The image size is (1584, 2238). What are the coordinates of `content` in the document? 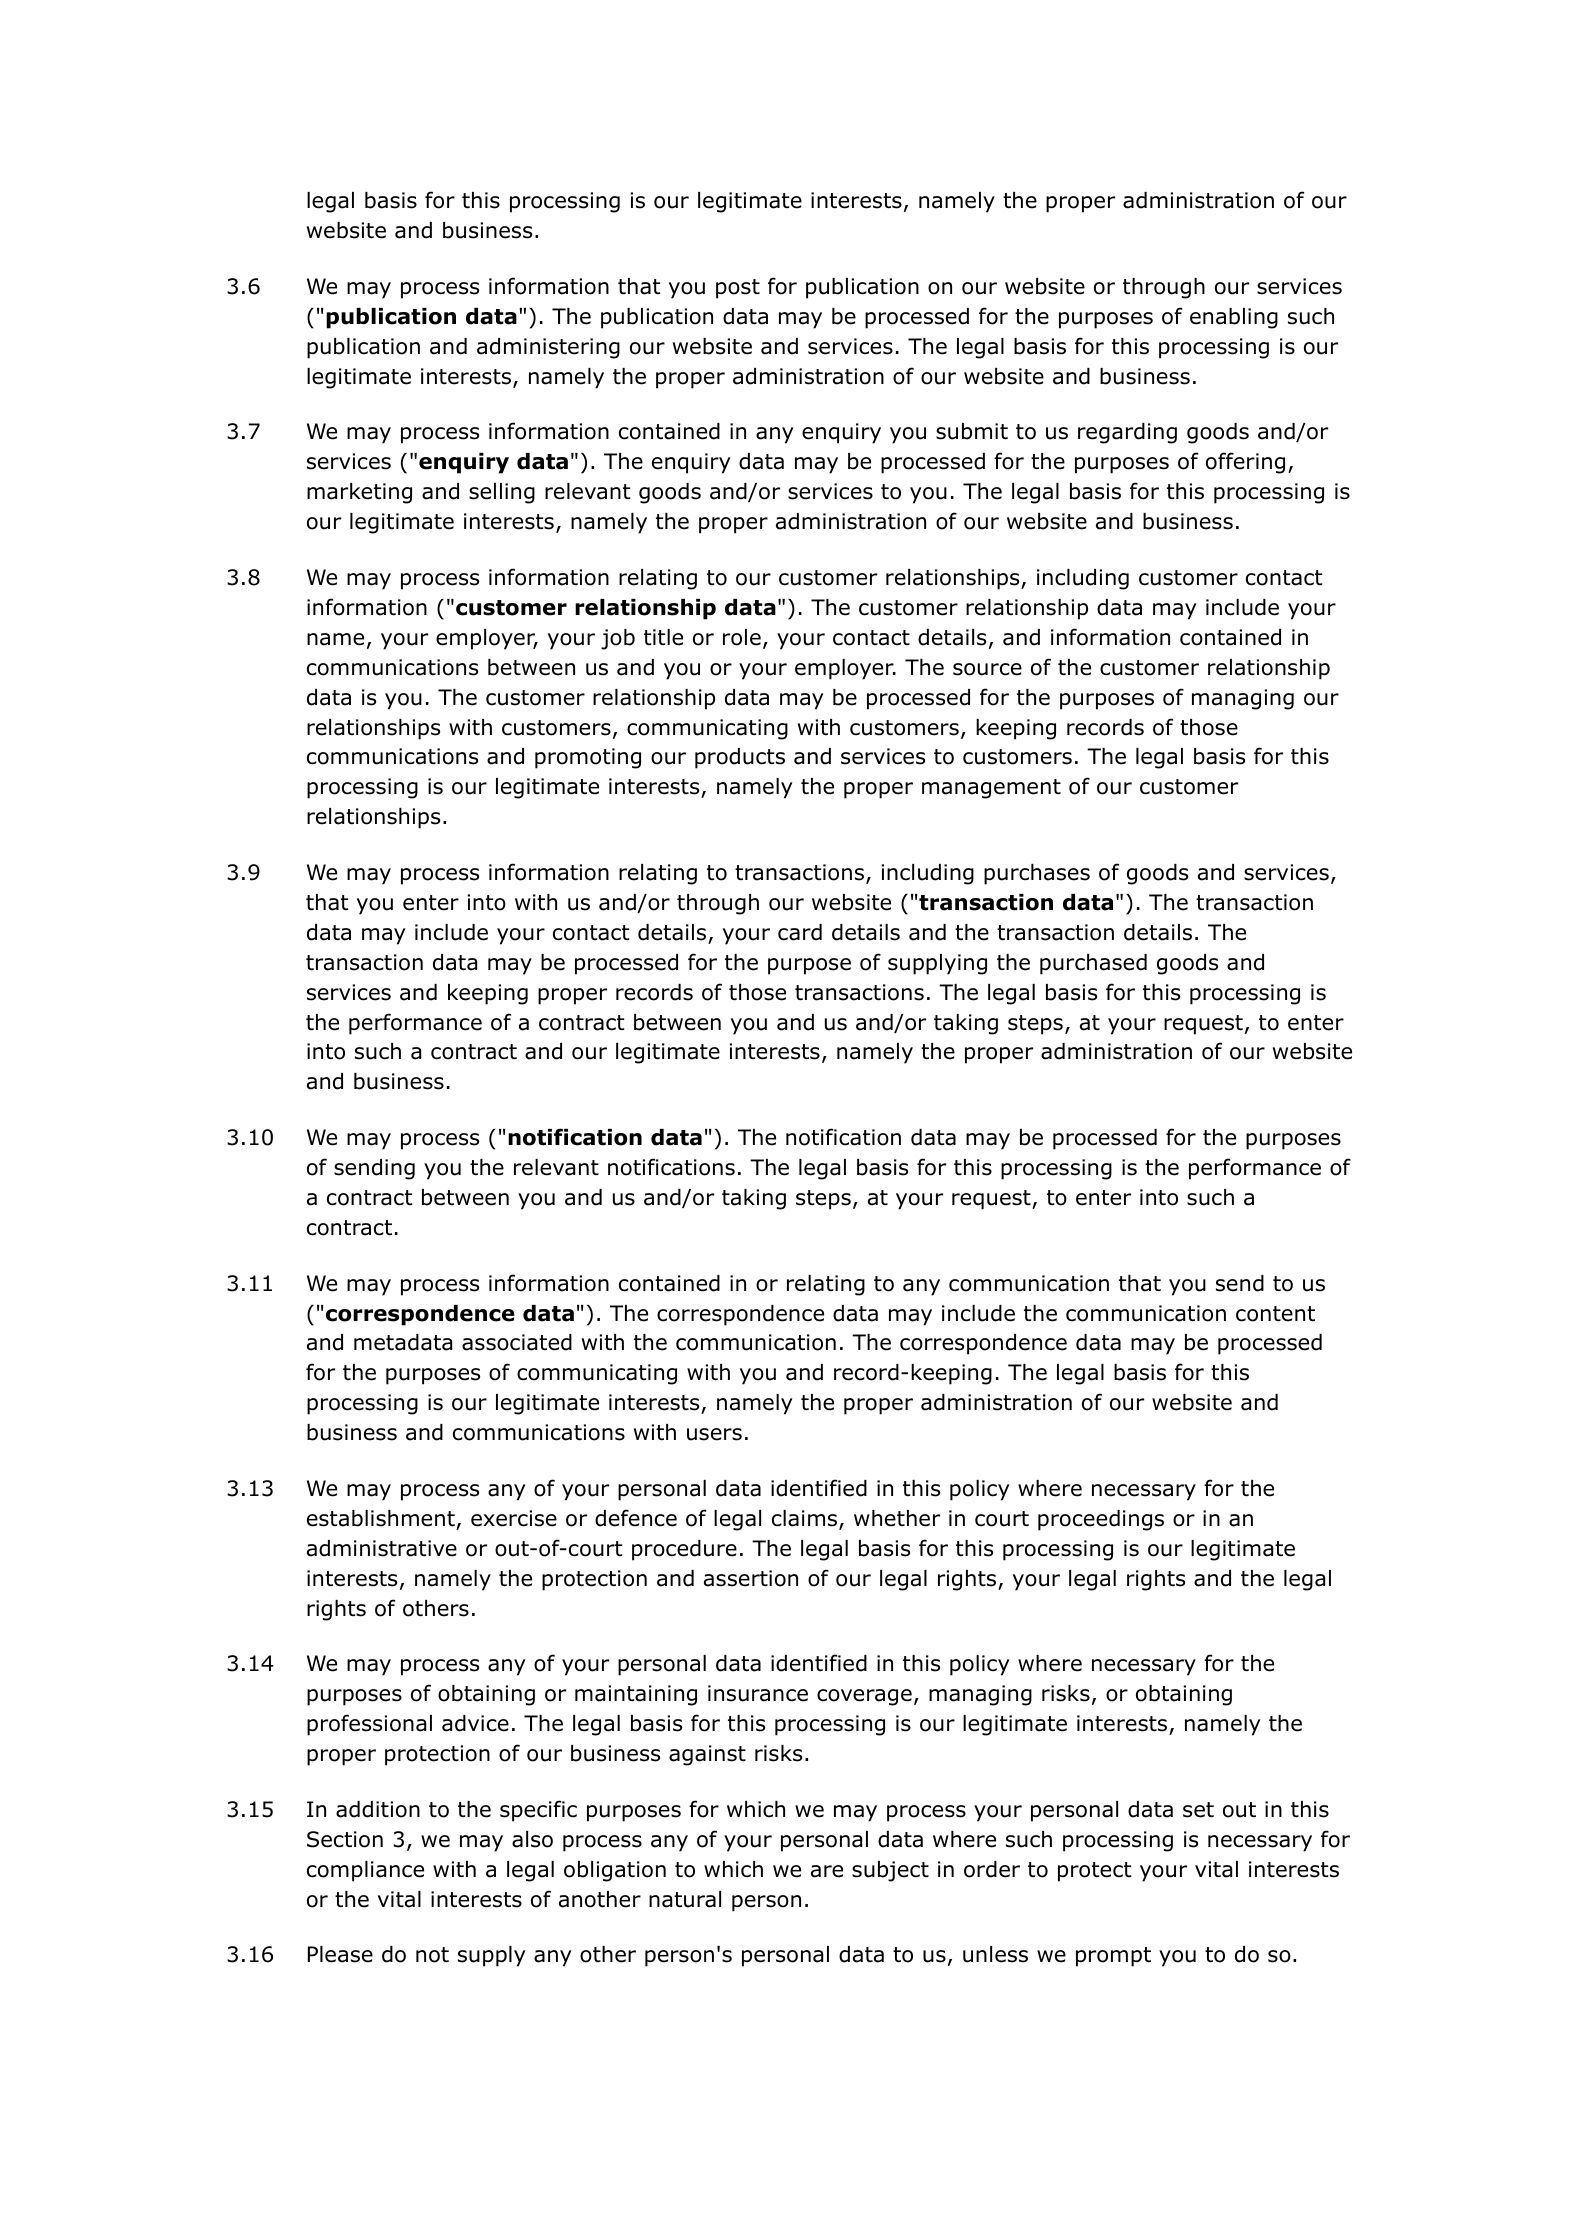 It's located at (1275, 1314).
